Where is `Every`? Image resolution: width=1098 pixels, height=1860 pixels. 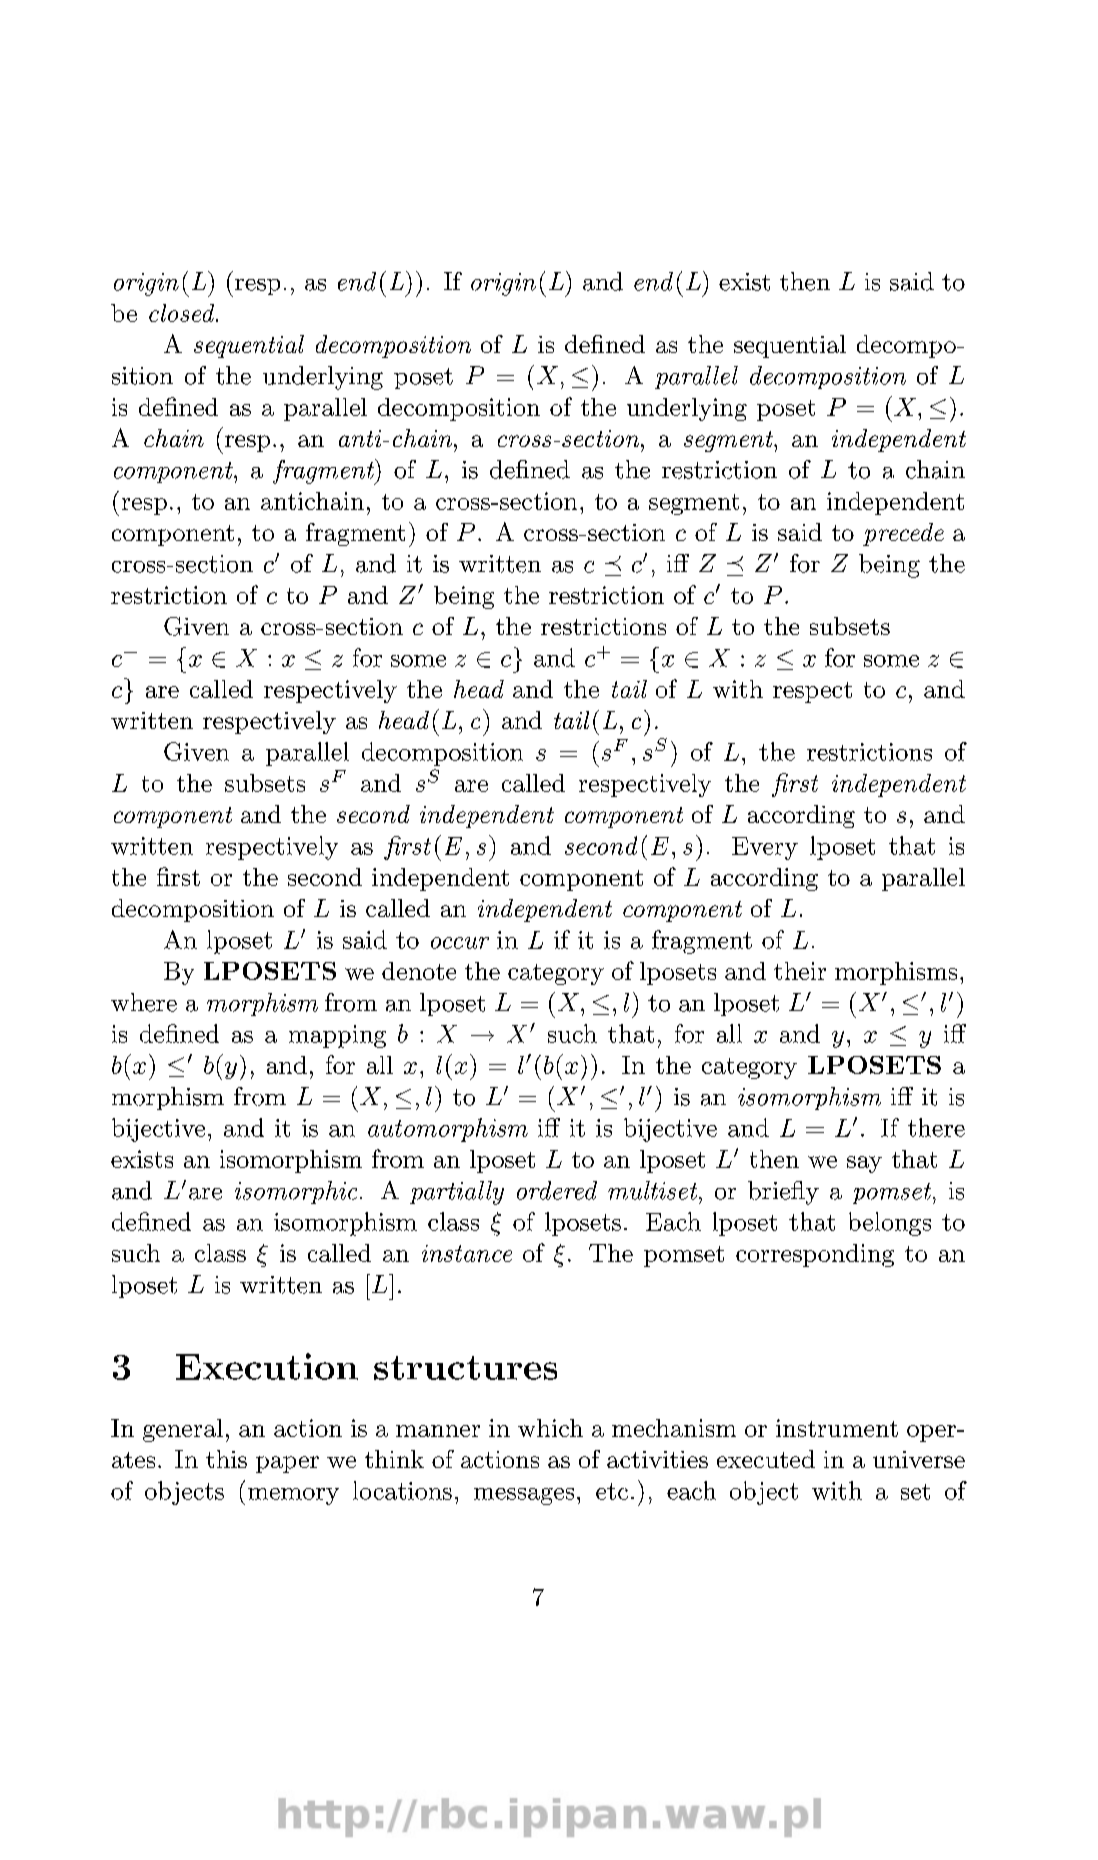 Every is located at coordinates (765, 848).
